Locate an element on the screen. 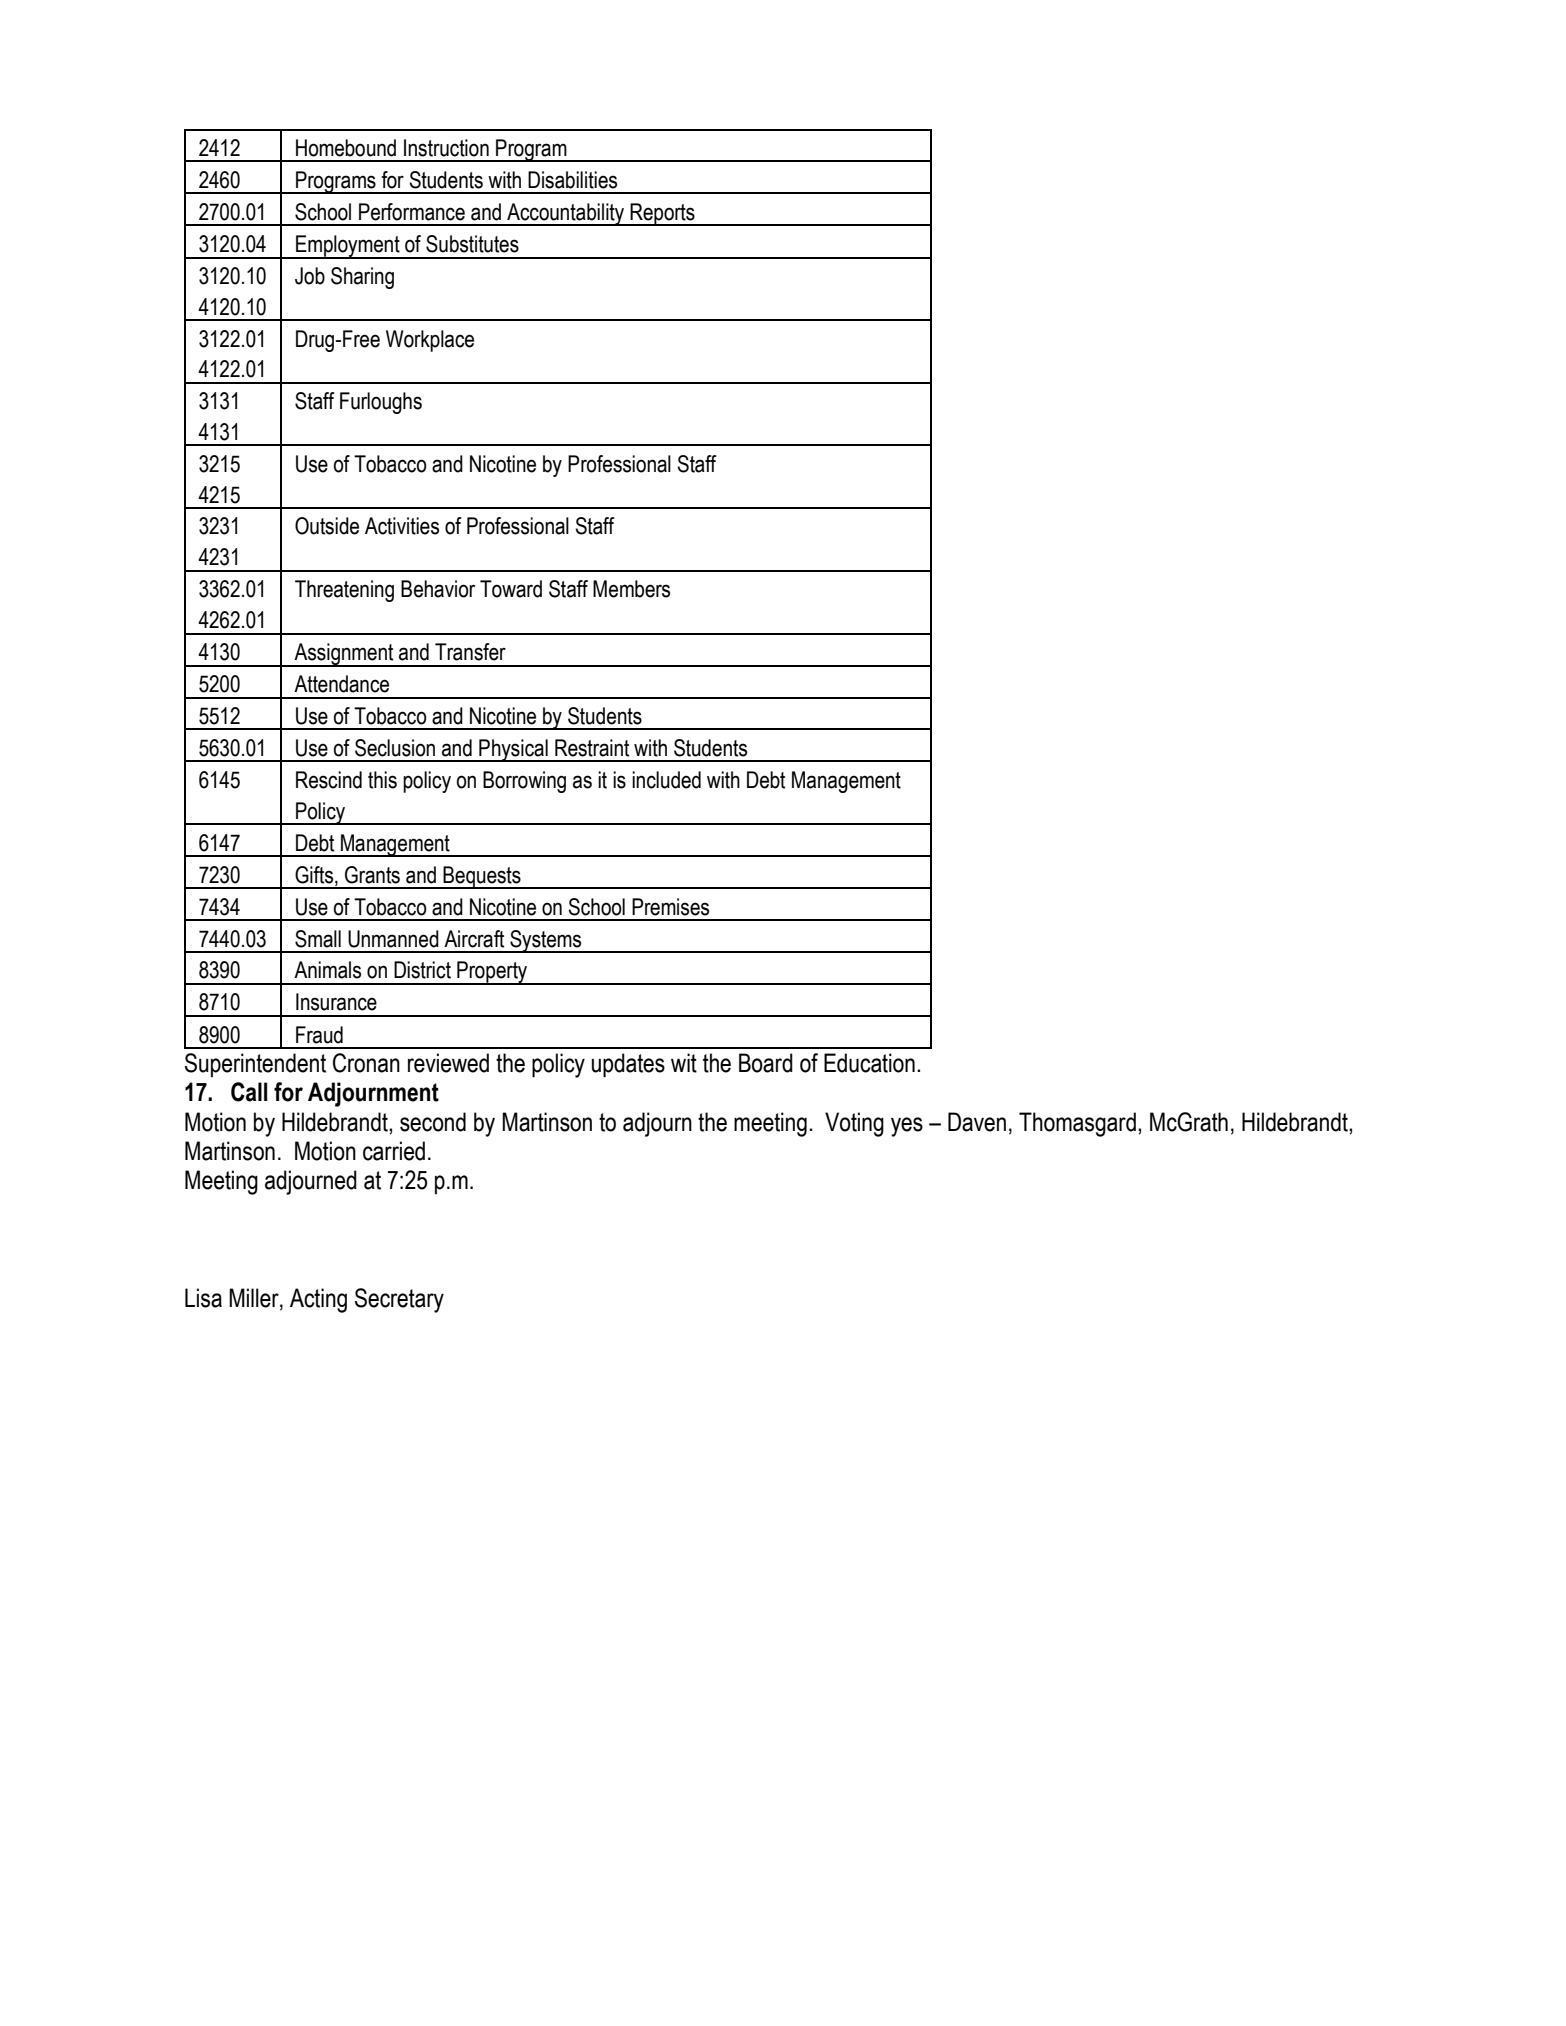 The image size is (1566, 2026). Homebound is located at coordinates (346, 148).
